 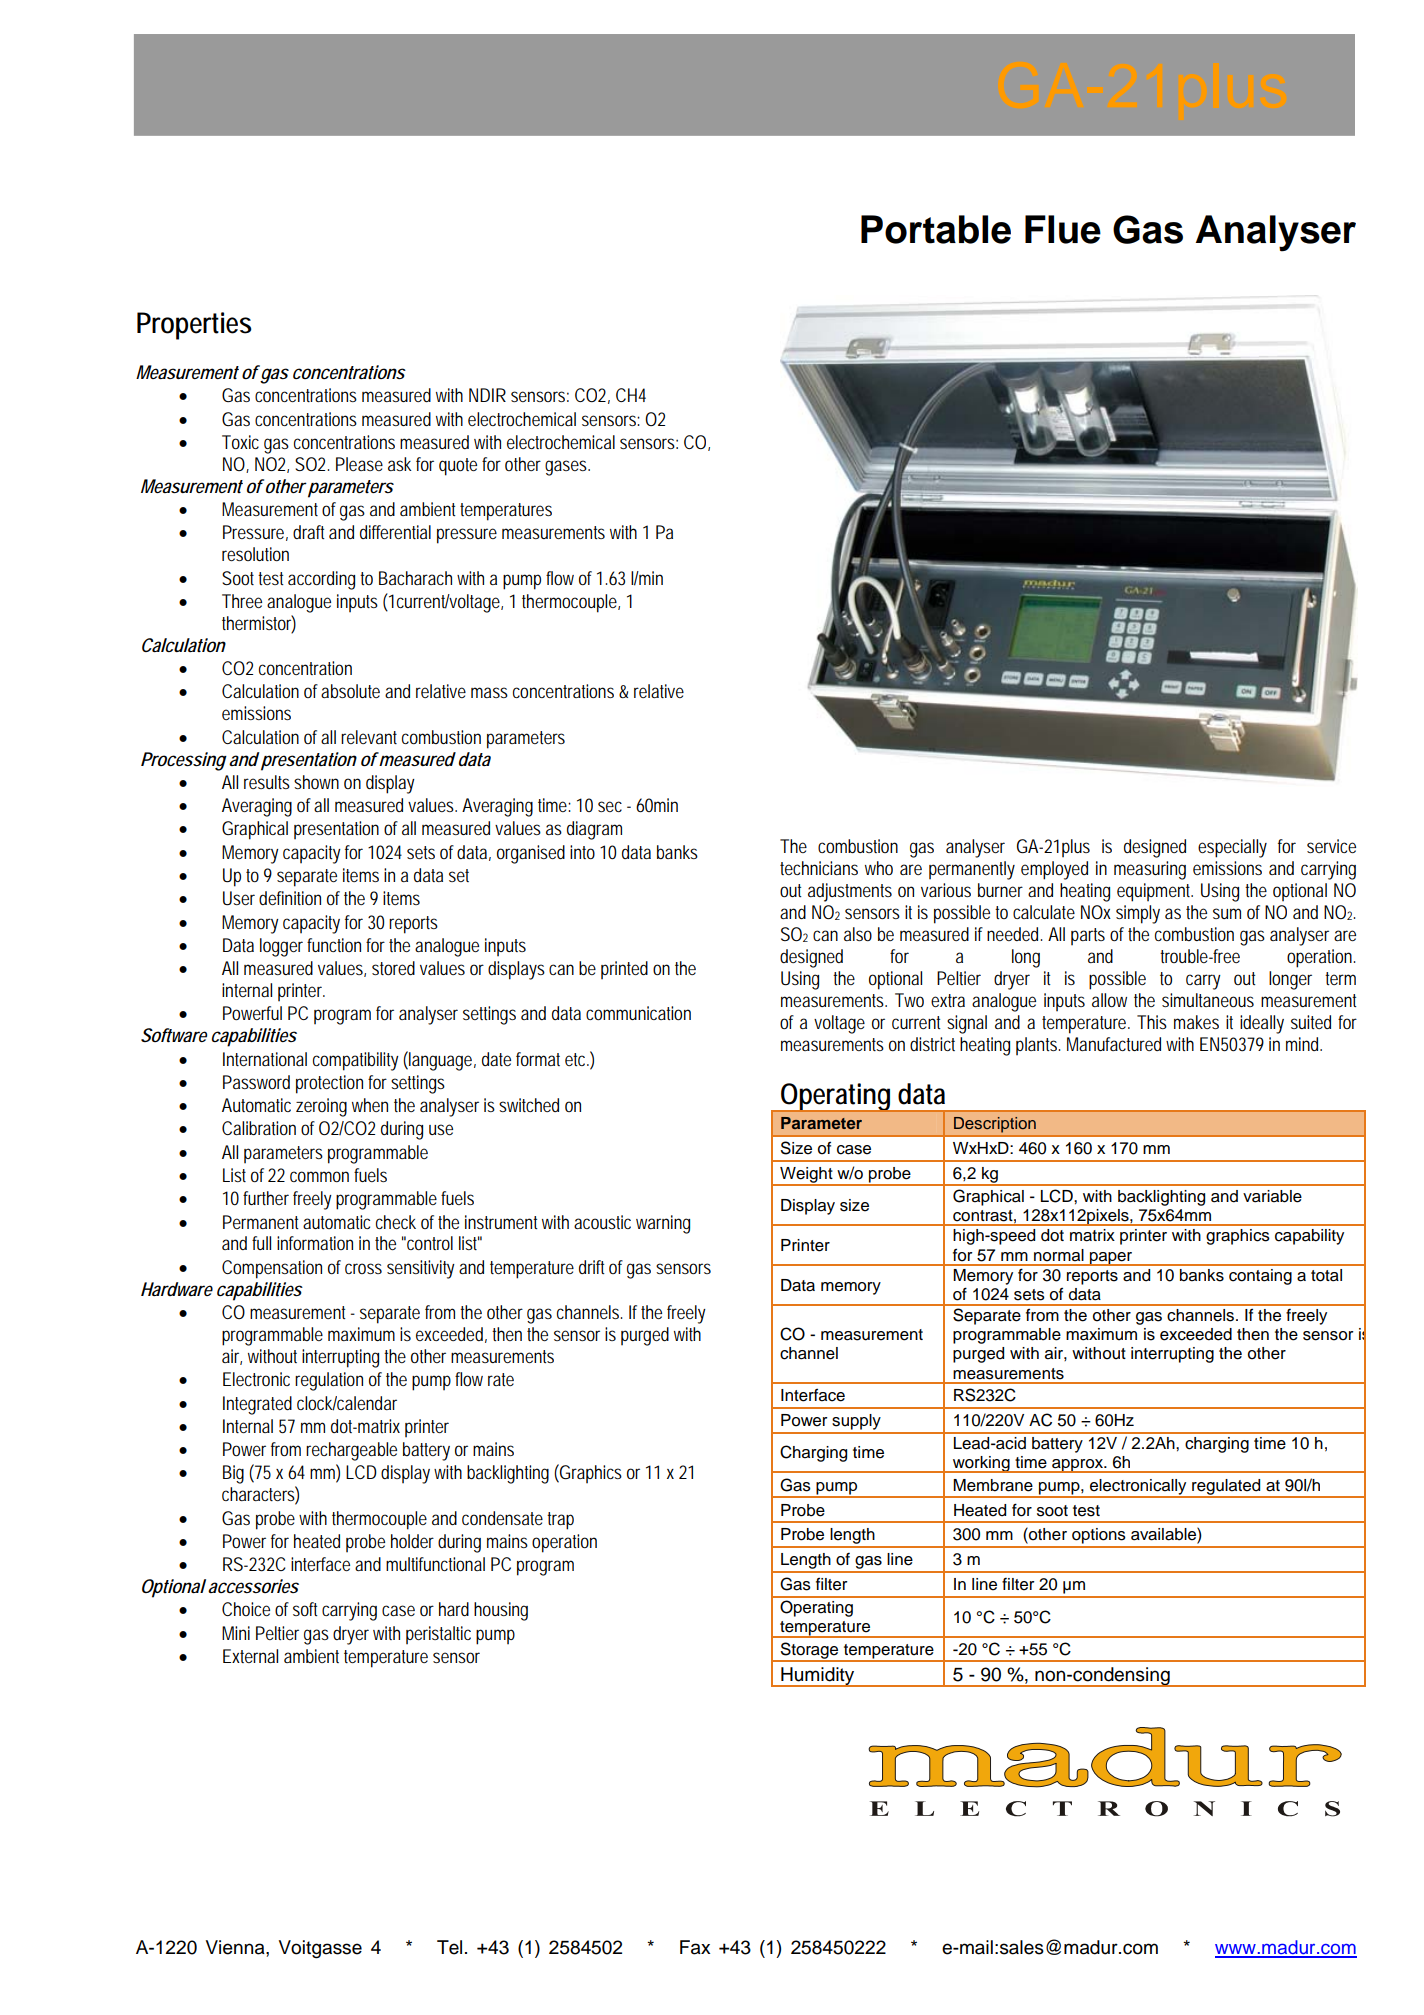 What do you see at coordinates (560, 1521) in the screenshot?
I see `trap` at bounding box center [560, 1521].
